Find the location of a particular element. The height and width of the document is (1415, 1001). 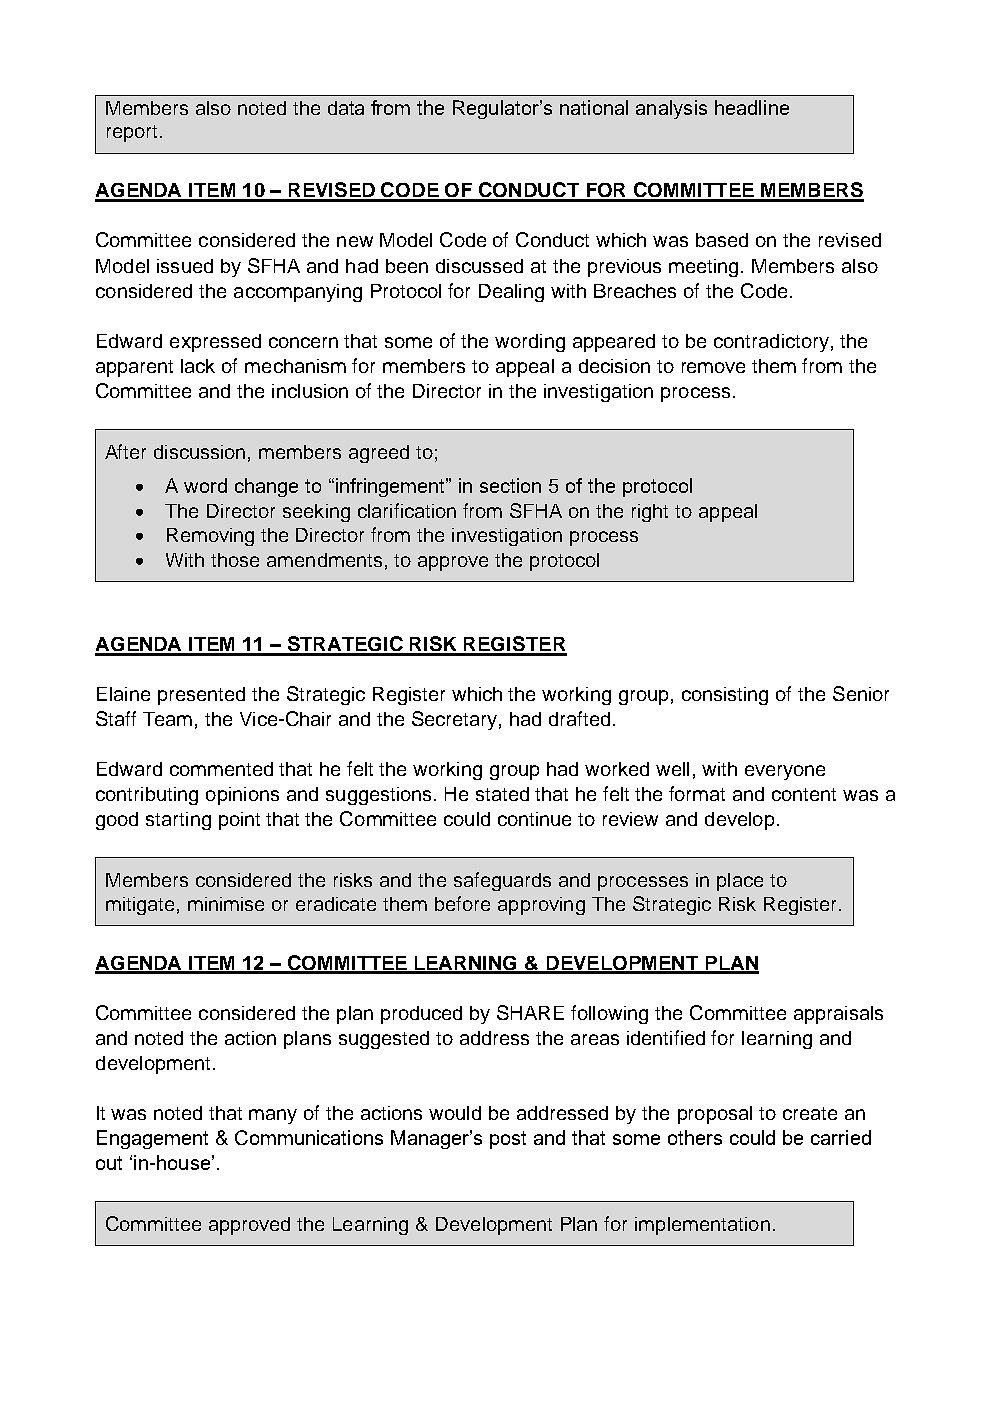

drafted is located at coordinates (579, 718).
